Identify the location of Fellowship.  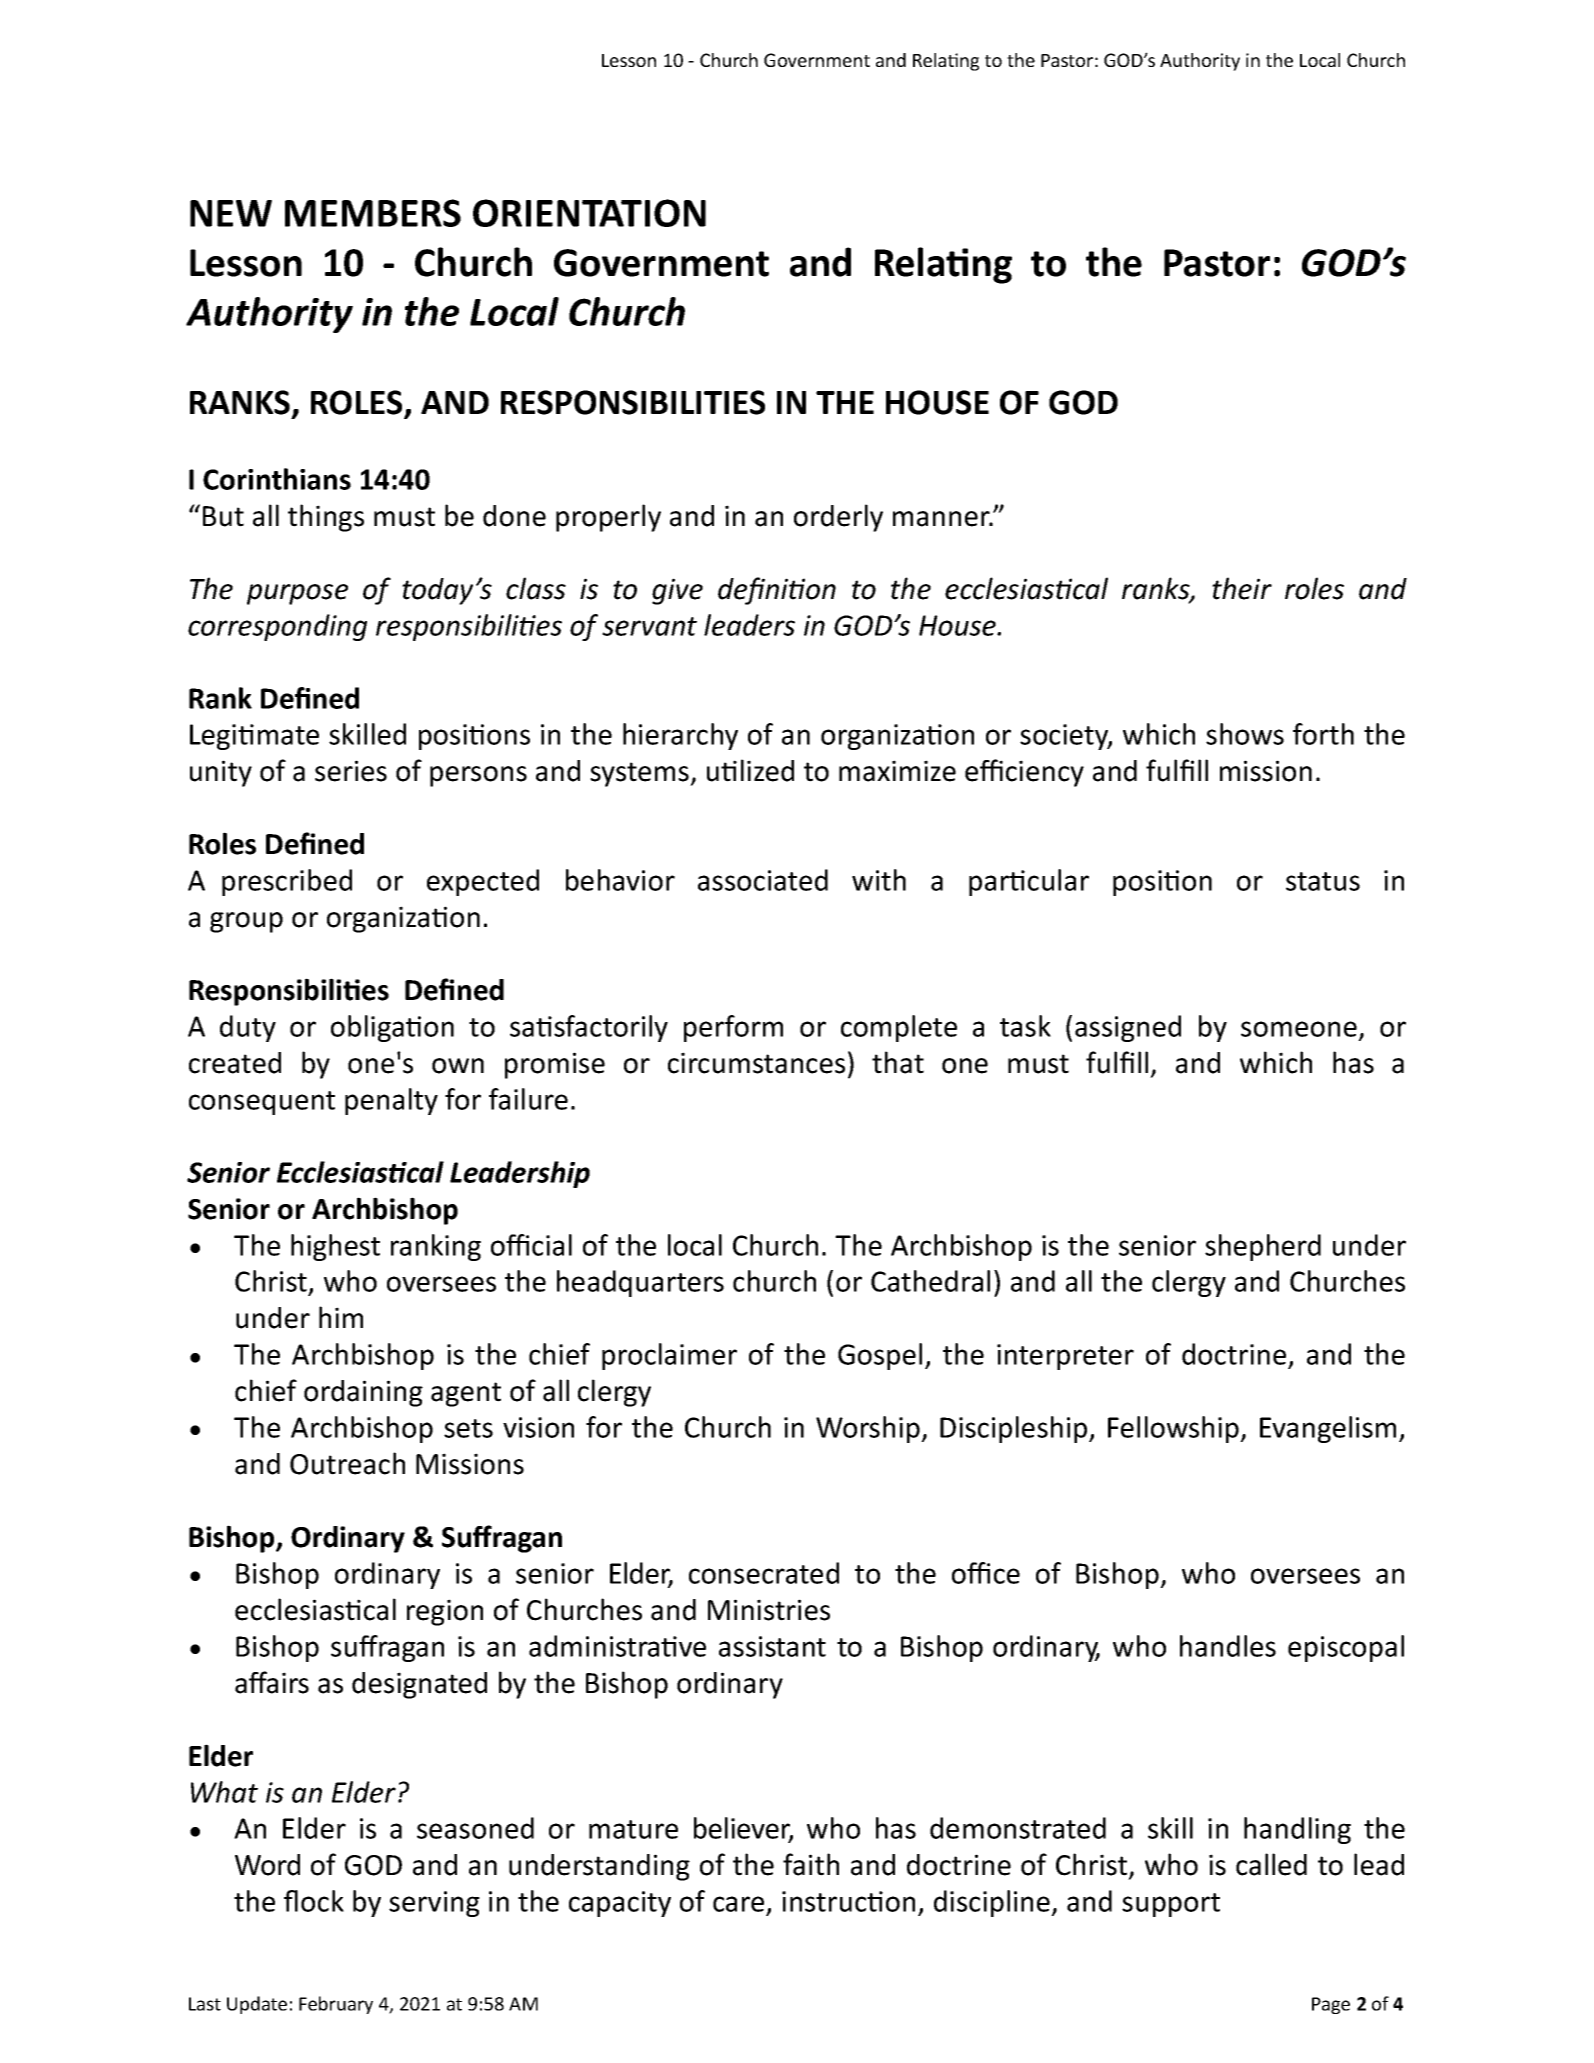
(1174, 1429).
